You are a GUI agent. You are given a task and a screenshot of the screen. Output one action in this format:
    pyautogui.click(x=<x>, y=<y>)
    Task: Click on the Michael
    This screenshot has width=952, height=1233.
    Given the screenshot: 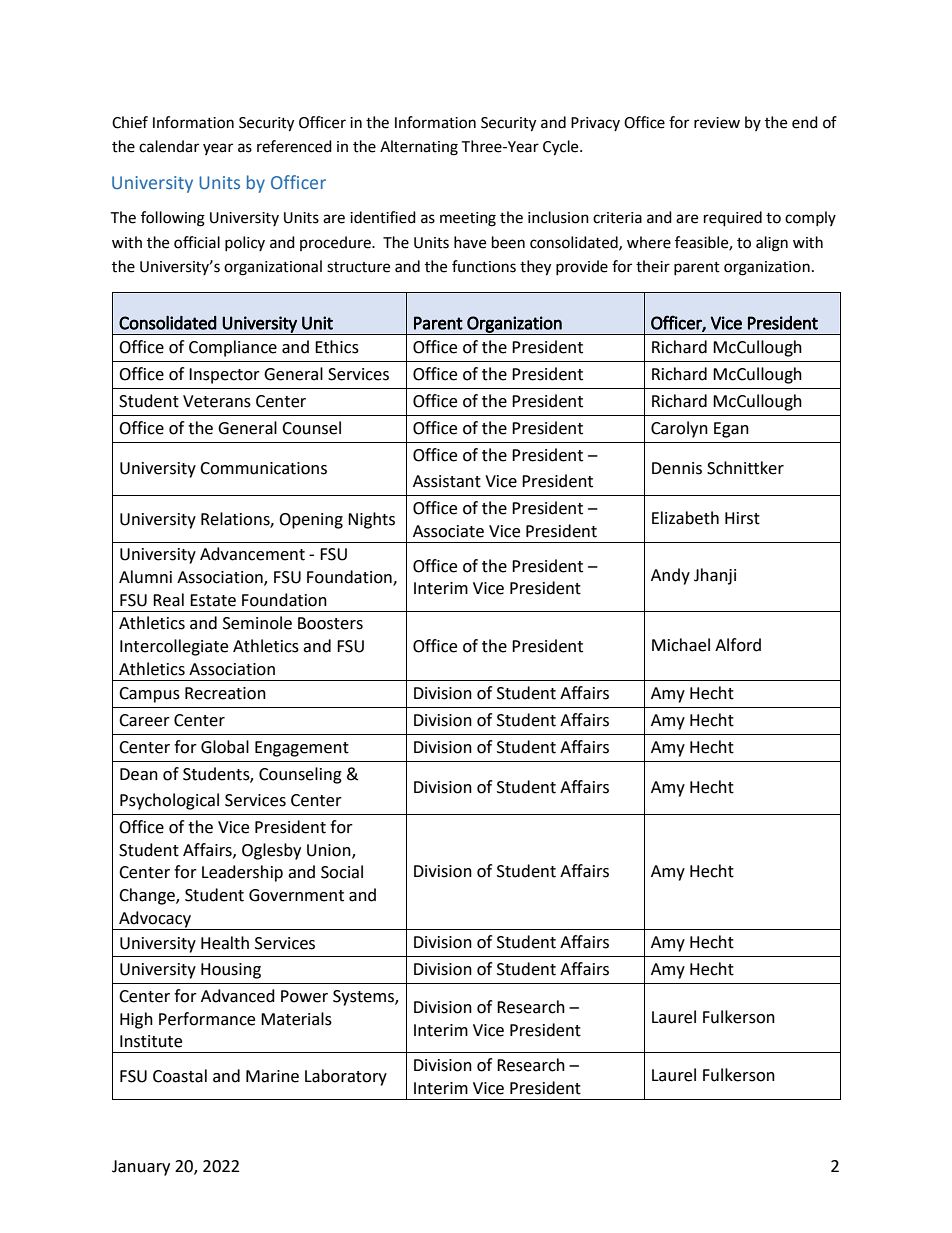 What is the action you would take?
    pyautogui.click(x=681, y=645)
